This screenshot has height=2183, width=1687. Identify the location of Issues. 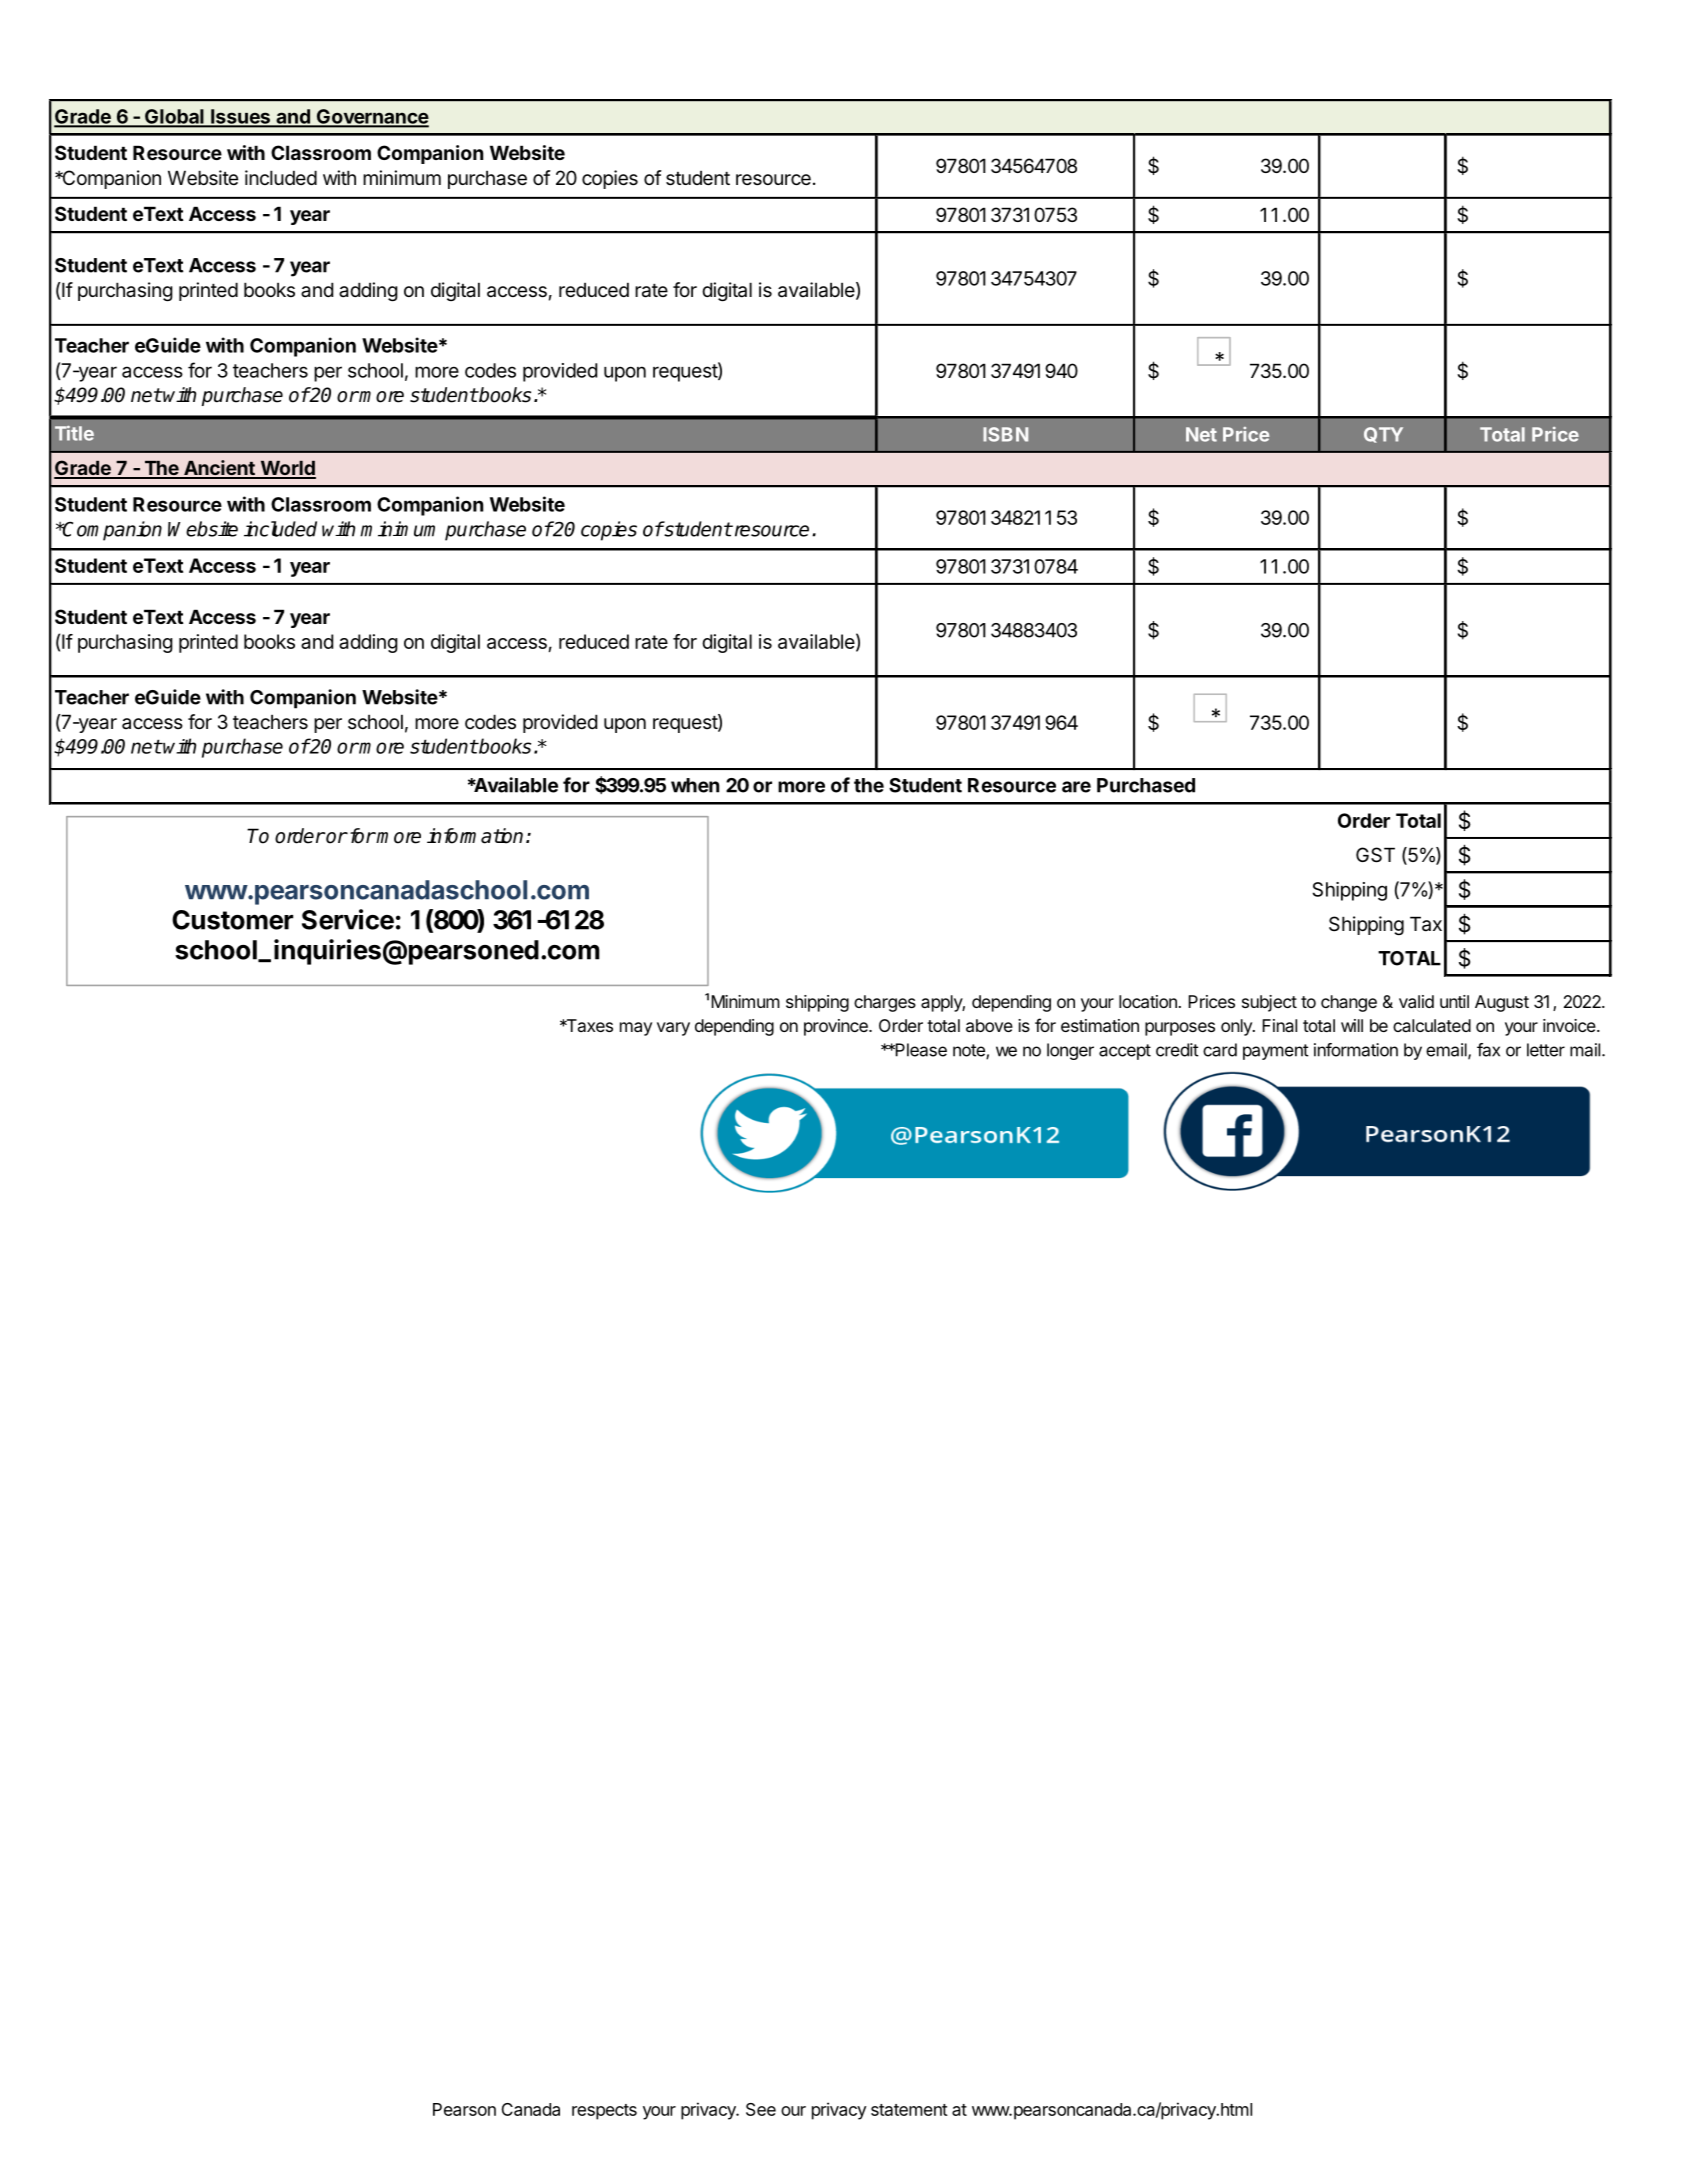
(240, 117).
